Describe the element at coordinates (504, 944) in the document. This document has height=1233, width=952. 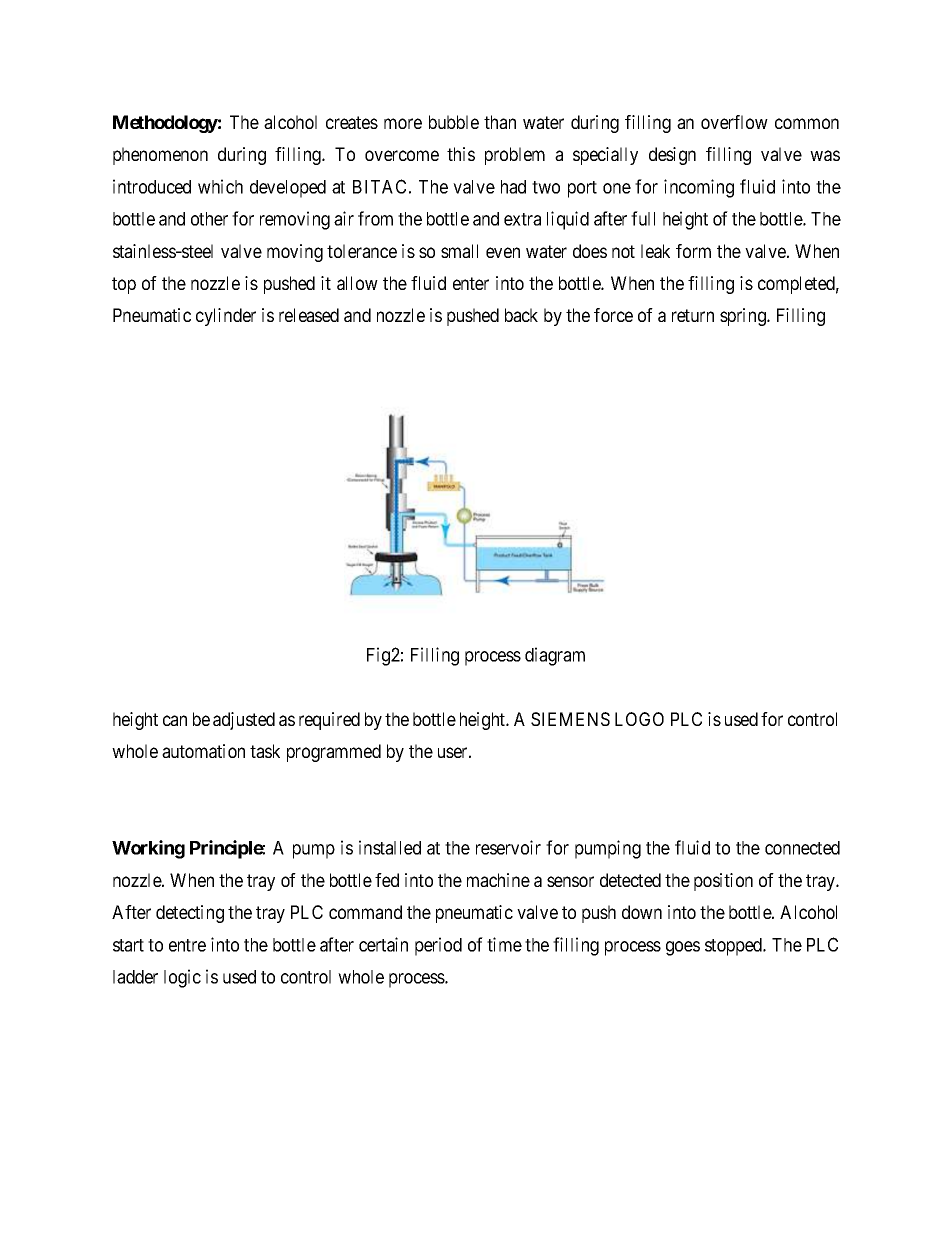
I see `time` at that location.
